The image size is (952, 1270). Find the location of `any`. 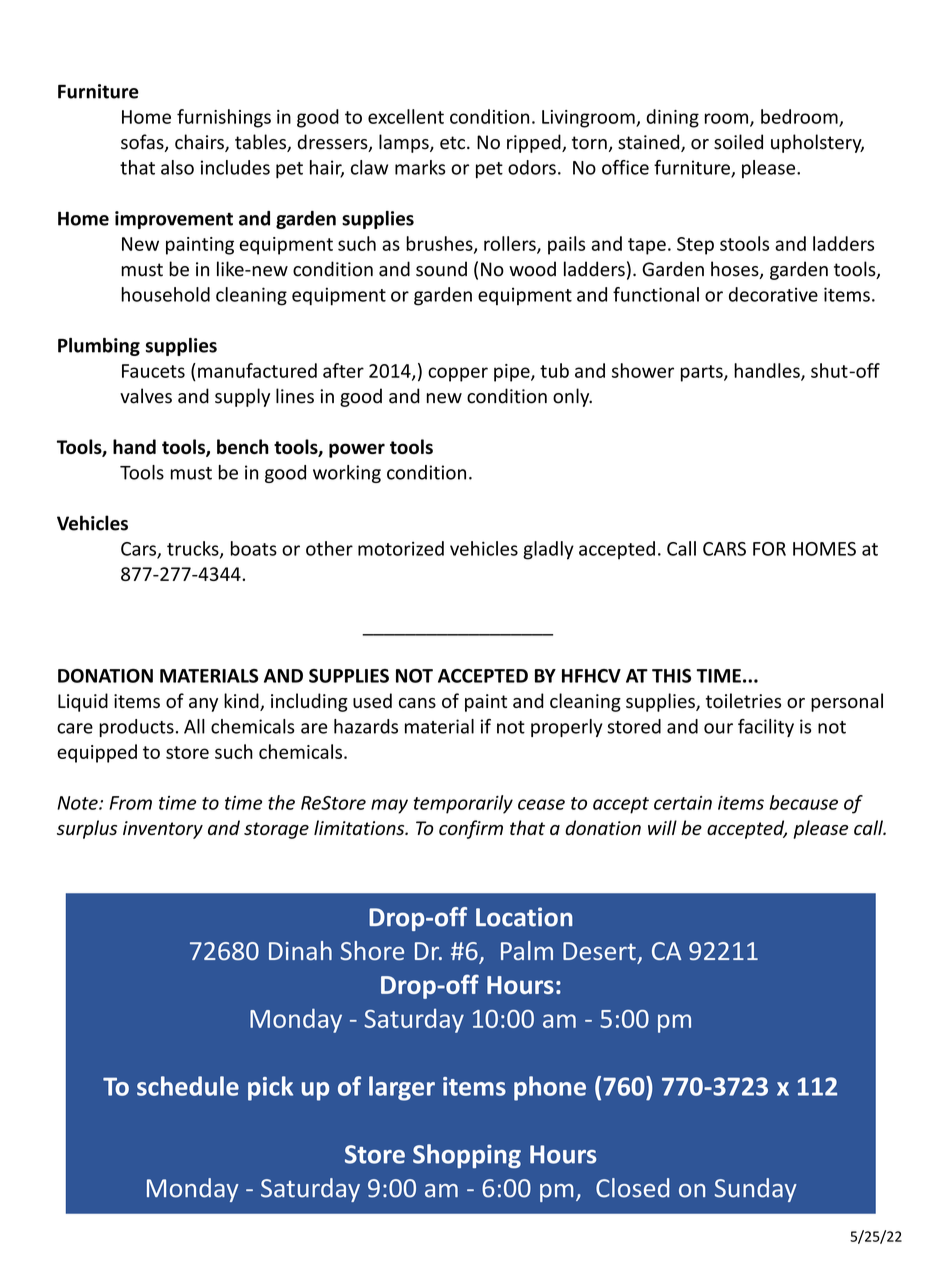

any is located at coordinates (203, 705).
